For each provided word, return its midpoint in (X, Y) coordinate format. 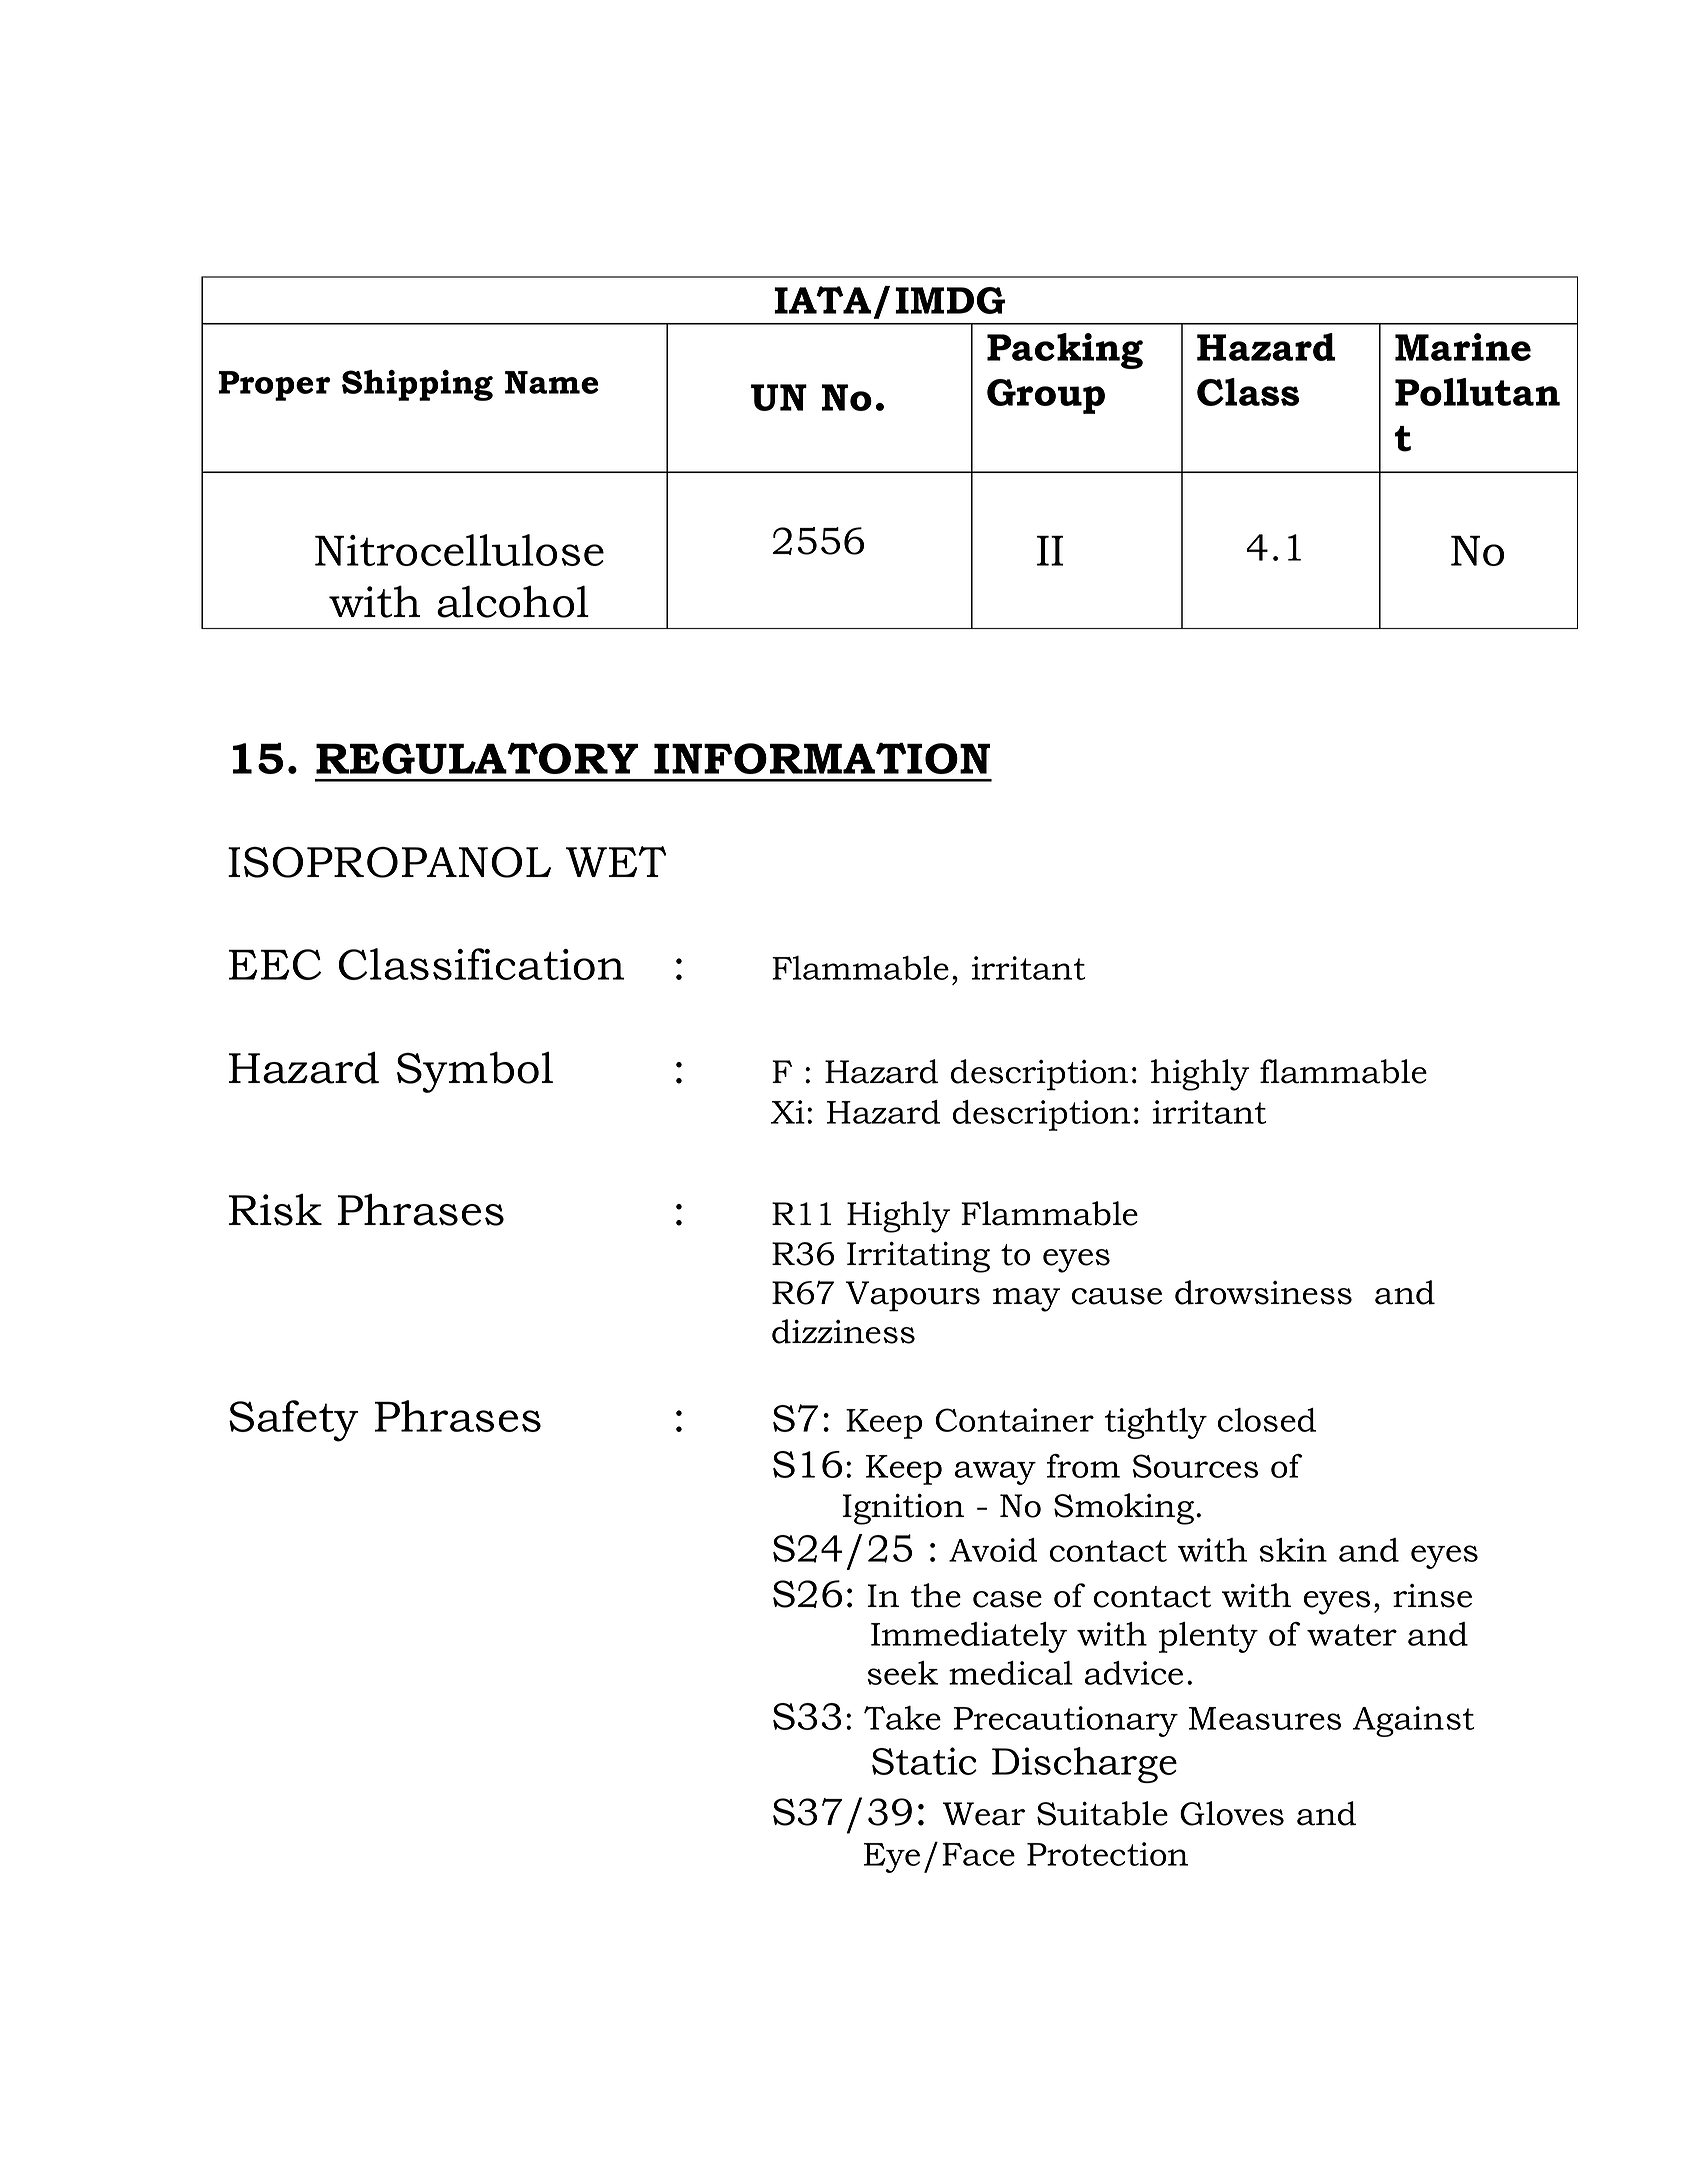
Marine (1463, 347)
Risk (275, 1209)
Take (902, 1718)
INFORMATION (822, 758)
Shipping (417, 385)
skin (1293, 1550)
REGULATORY (477, 758)
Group (1046, 396)
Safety (294, 1421)
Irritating (918, 1257)
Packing (1065, 351)
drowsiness (1263, 1292)
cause (1117, 1296)
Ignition (903, 1509)
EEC (275, 964)
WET (616, 861)
